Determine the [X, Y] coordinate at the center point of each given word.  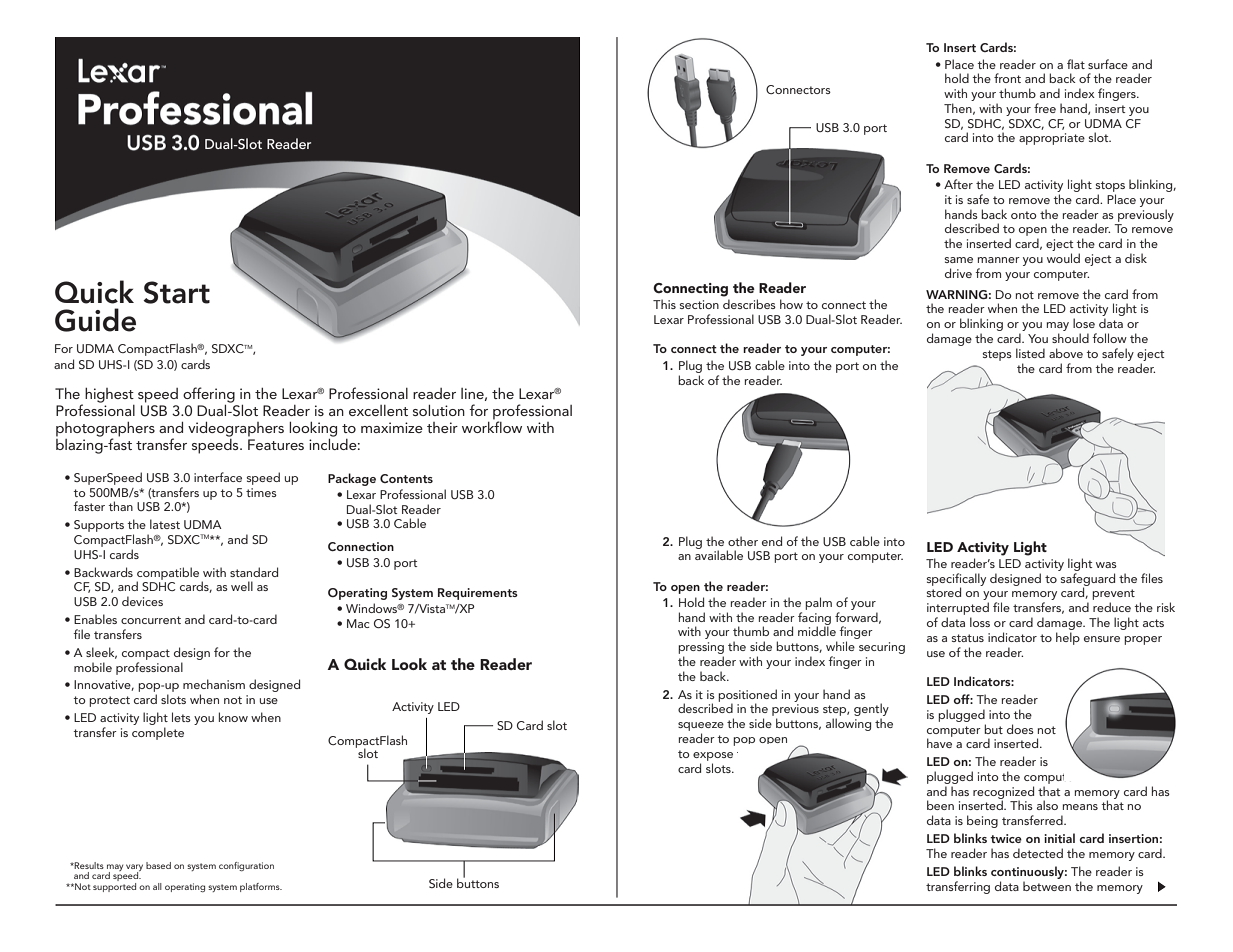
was [1106, 565]
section [699, 304]
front [1007, 78]
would [1063, 258]
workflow [492, 426]
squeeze [701, 728]
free [1045, 108]
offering [209, 396]
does [1020, 729]
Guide [95, 320]
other [743, 541]
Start [176, 292]
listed [1030, 353]
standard [254, 572]
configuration [246, 866]
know [233, 717]
